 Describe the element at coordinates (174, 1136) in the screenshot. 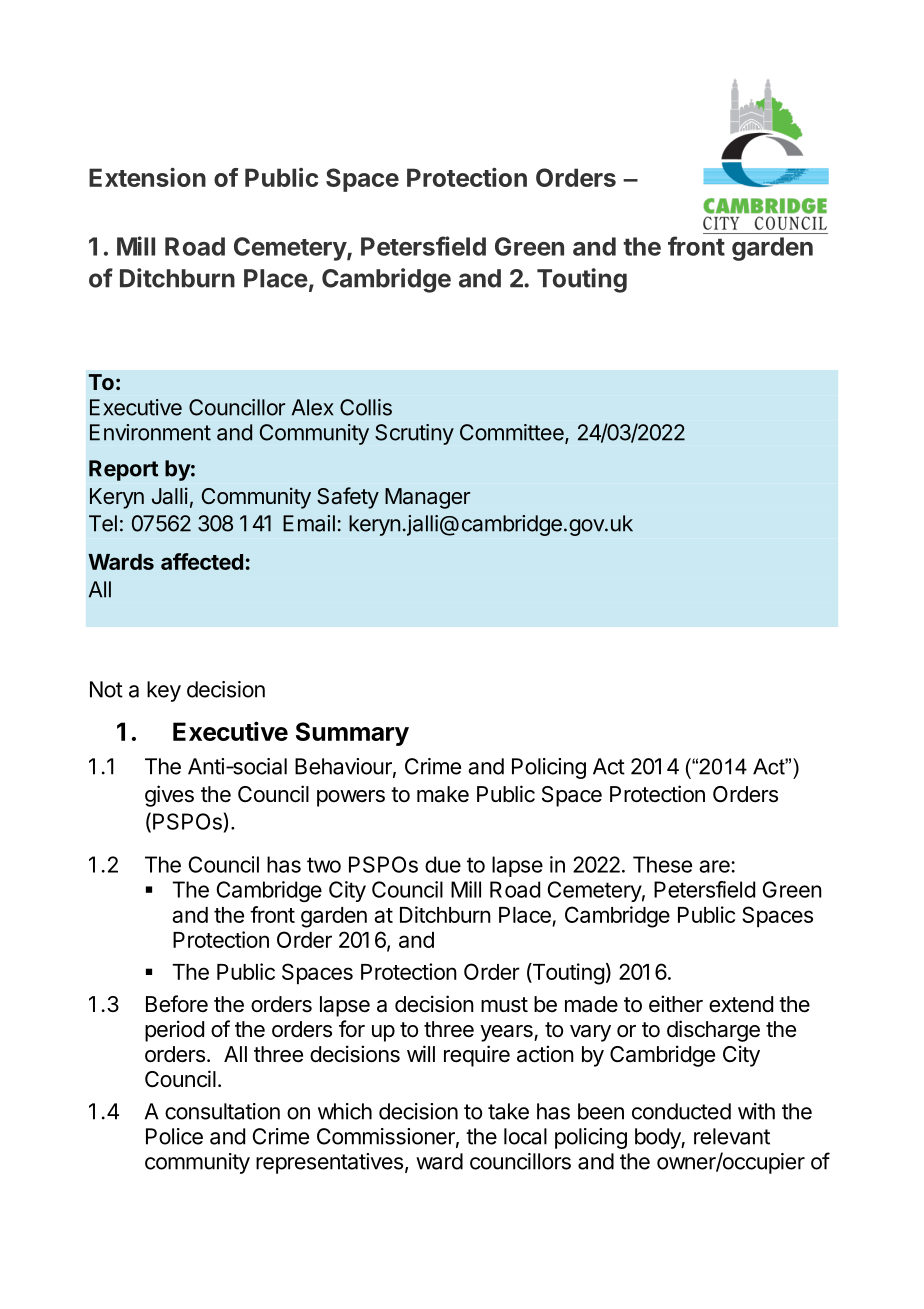

I see `Police` at that location.
